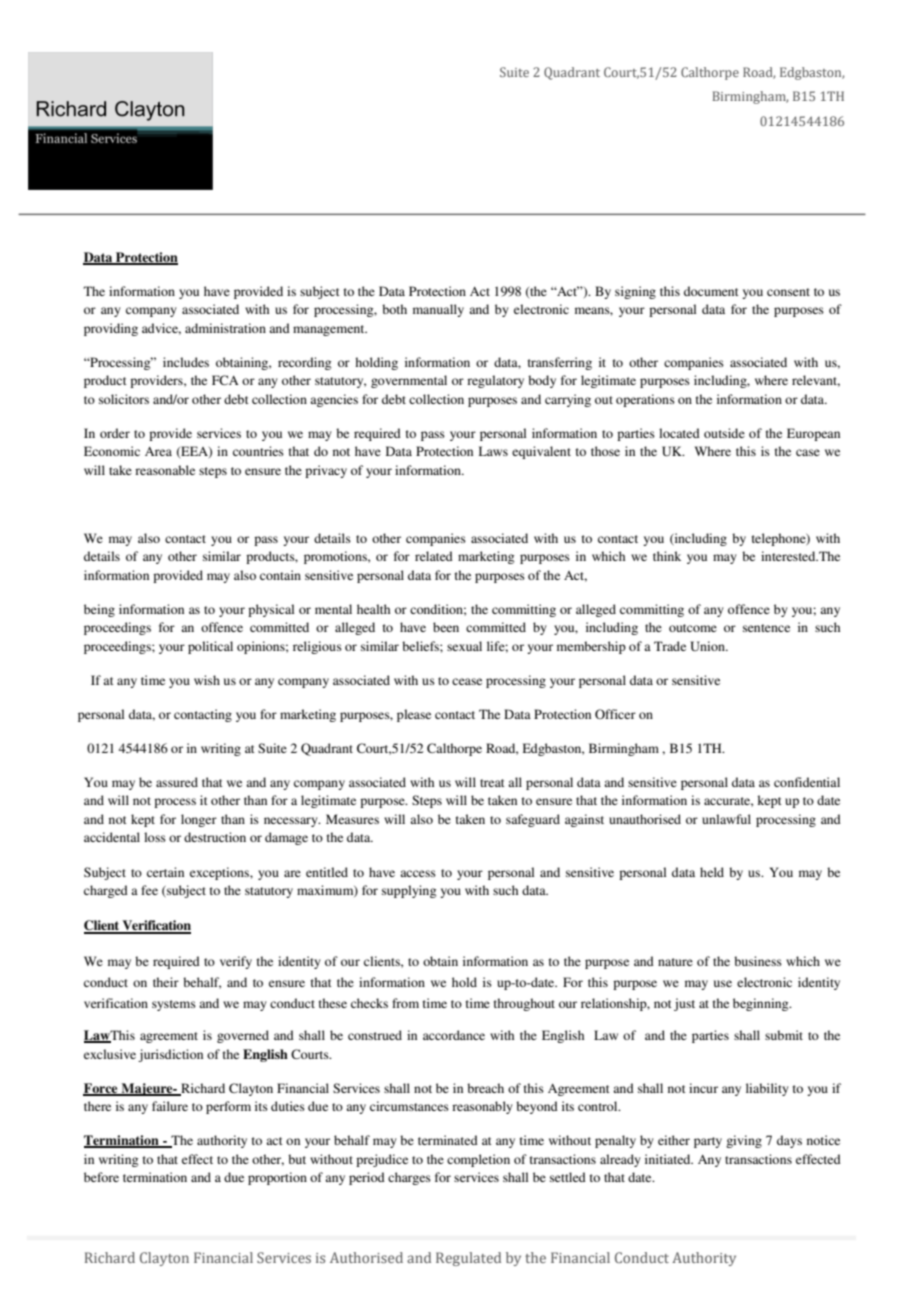  Describe the element at coordinates (712, 872) in the page. I see `held` at that location.
